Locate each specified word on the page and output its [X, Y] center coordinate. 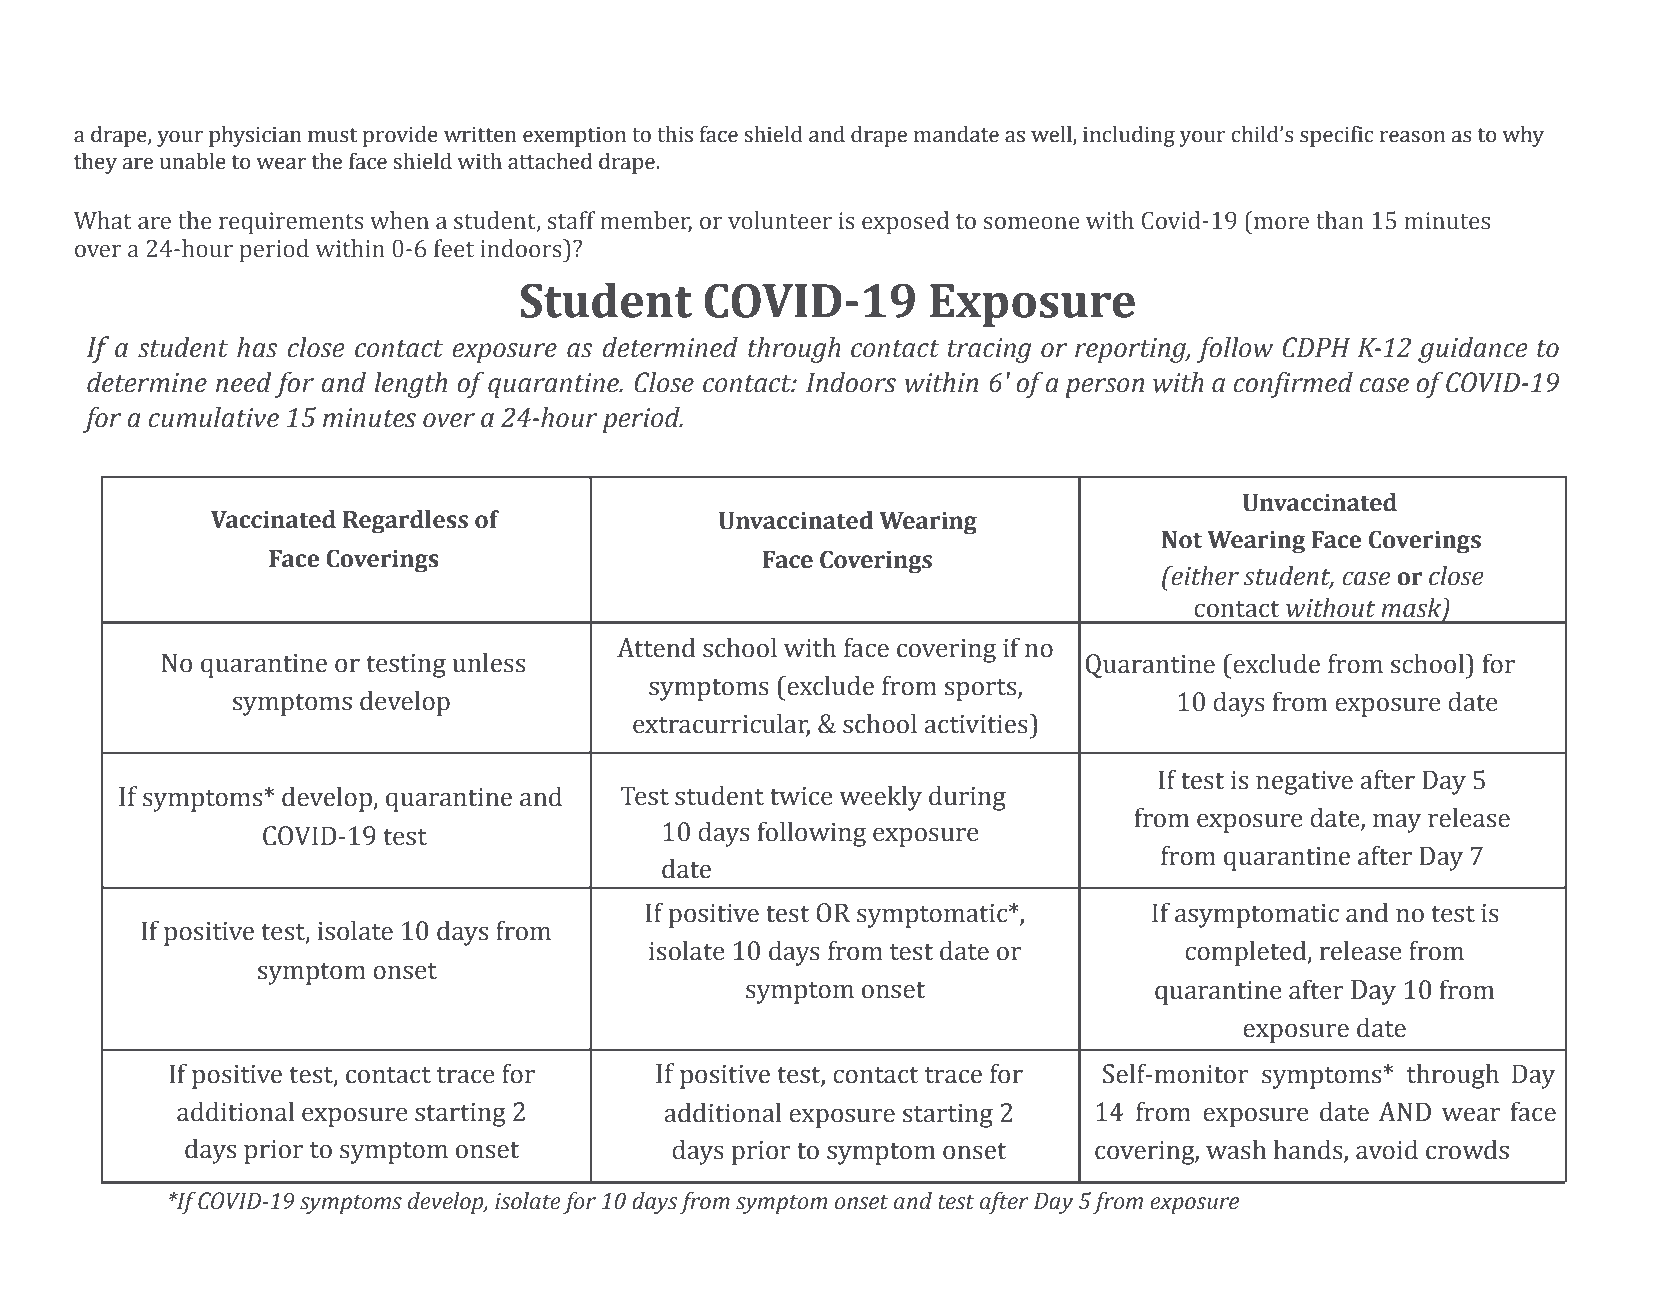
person [1104, 388]
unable [193, 161]
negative [1304, 783]
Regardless [405, 521]
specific [1337, 136]
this [675, 134]
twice [801, 796]
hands [1308, 1149]
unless [488, 662]
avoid [1387, 1149]
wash [1236, 1149]
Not [1182, 540]
